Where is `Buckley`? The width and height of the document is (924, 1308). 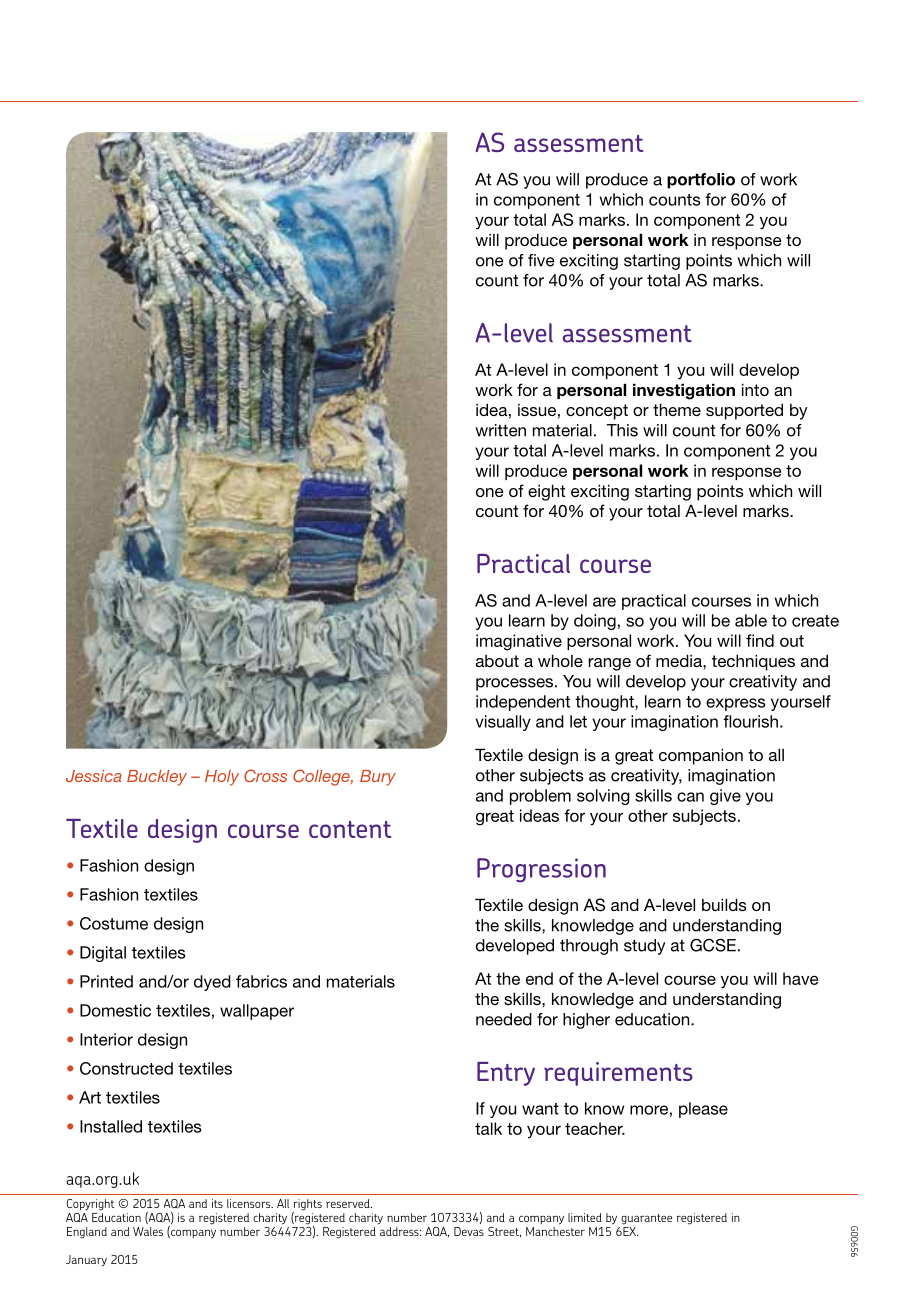
Buckley is located at coordinates (157, 778).
